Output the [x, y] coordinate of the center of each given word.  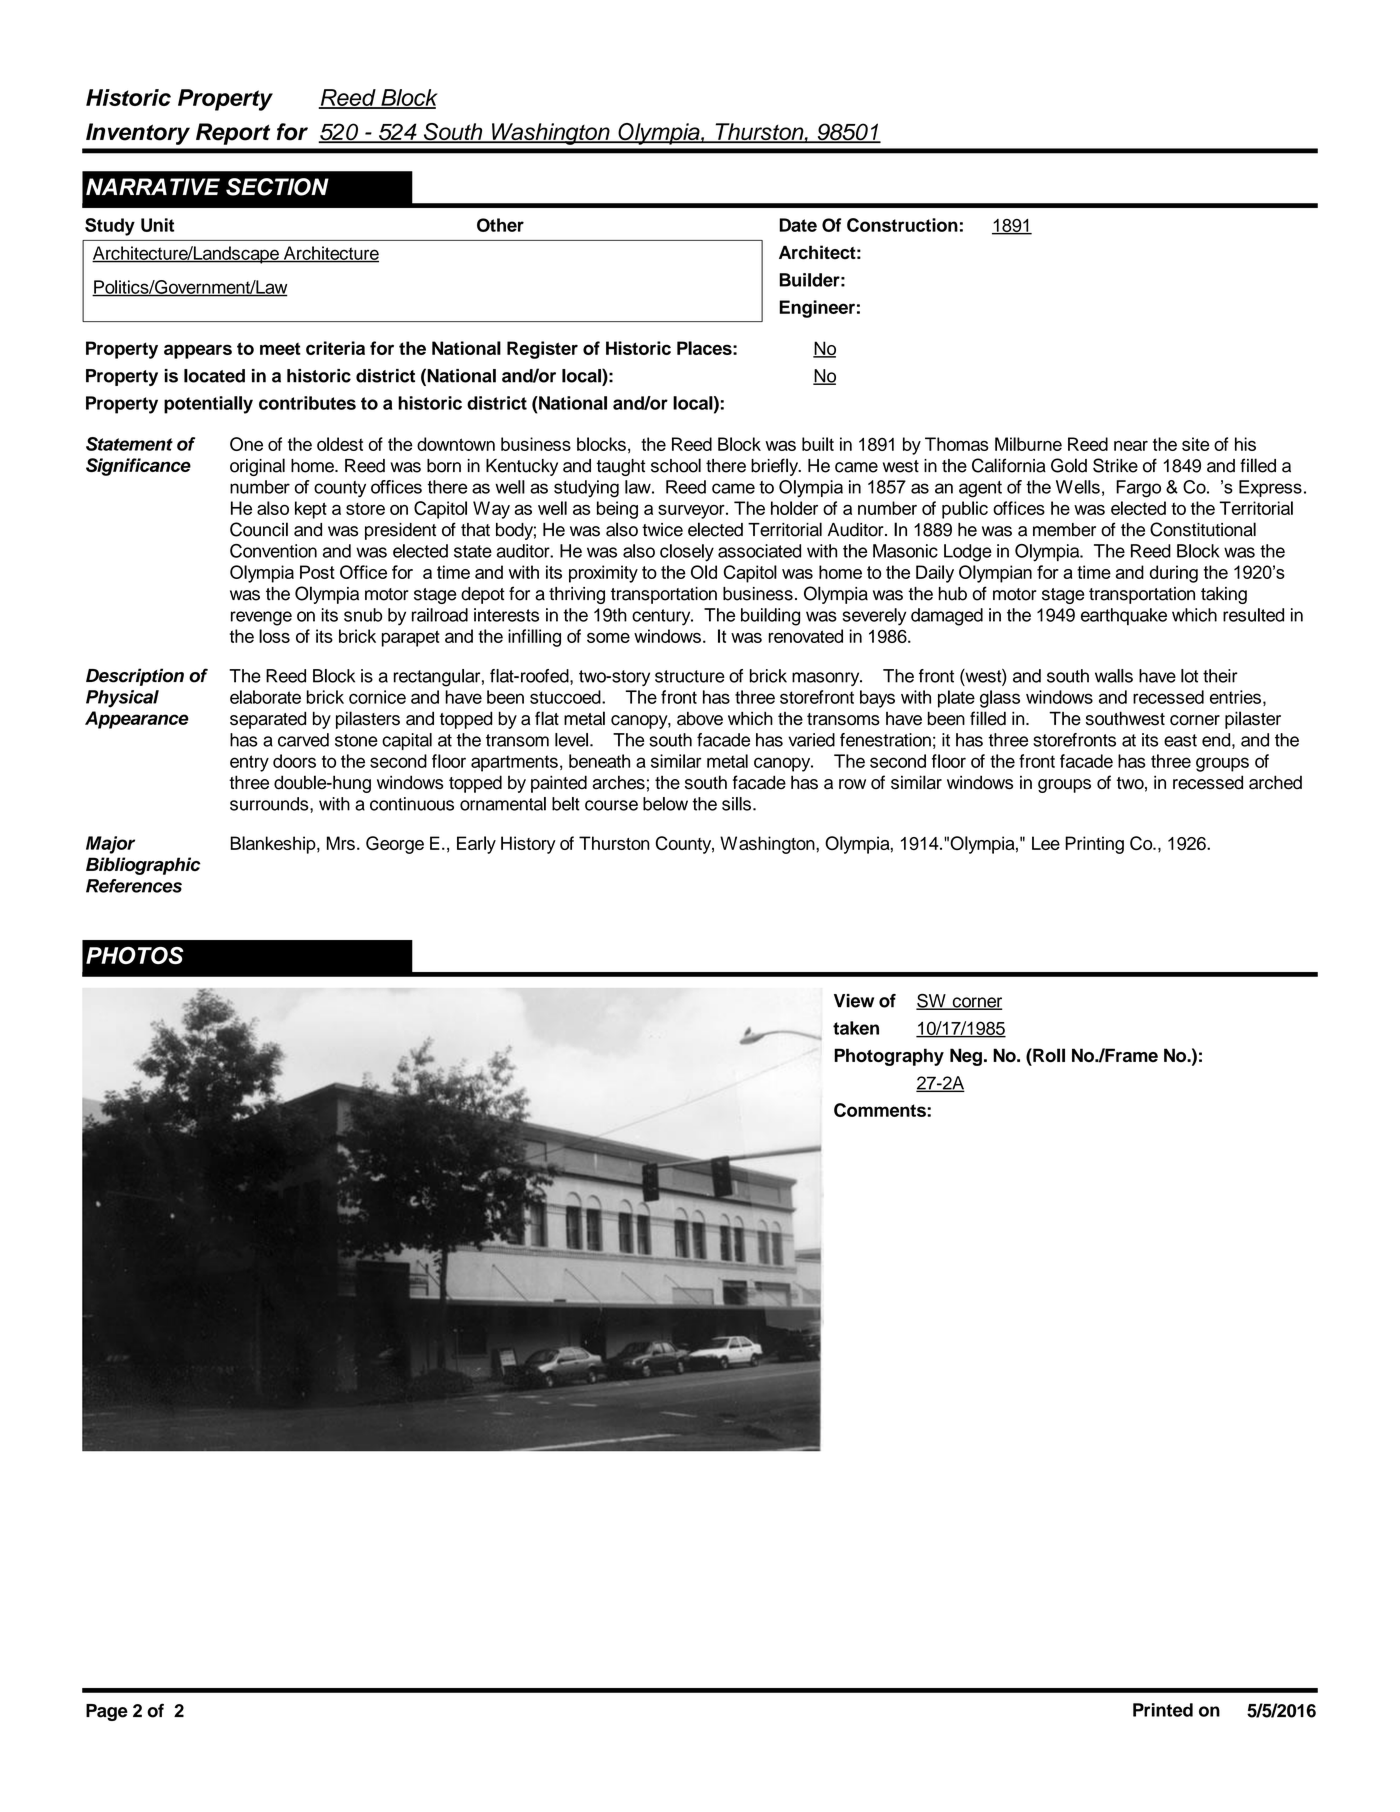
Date [798, 225]
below [665, 804]
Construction [902, 225]
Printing [1094, 845]
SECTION [277, 187]
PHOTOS [135, 955]
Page [107, 1712]
